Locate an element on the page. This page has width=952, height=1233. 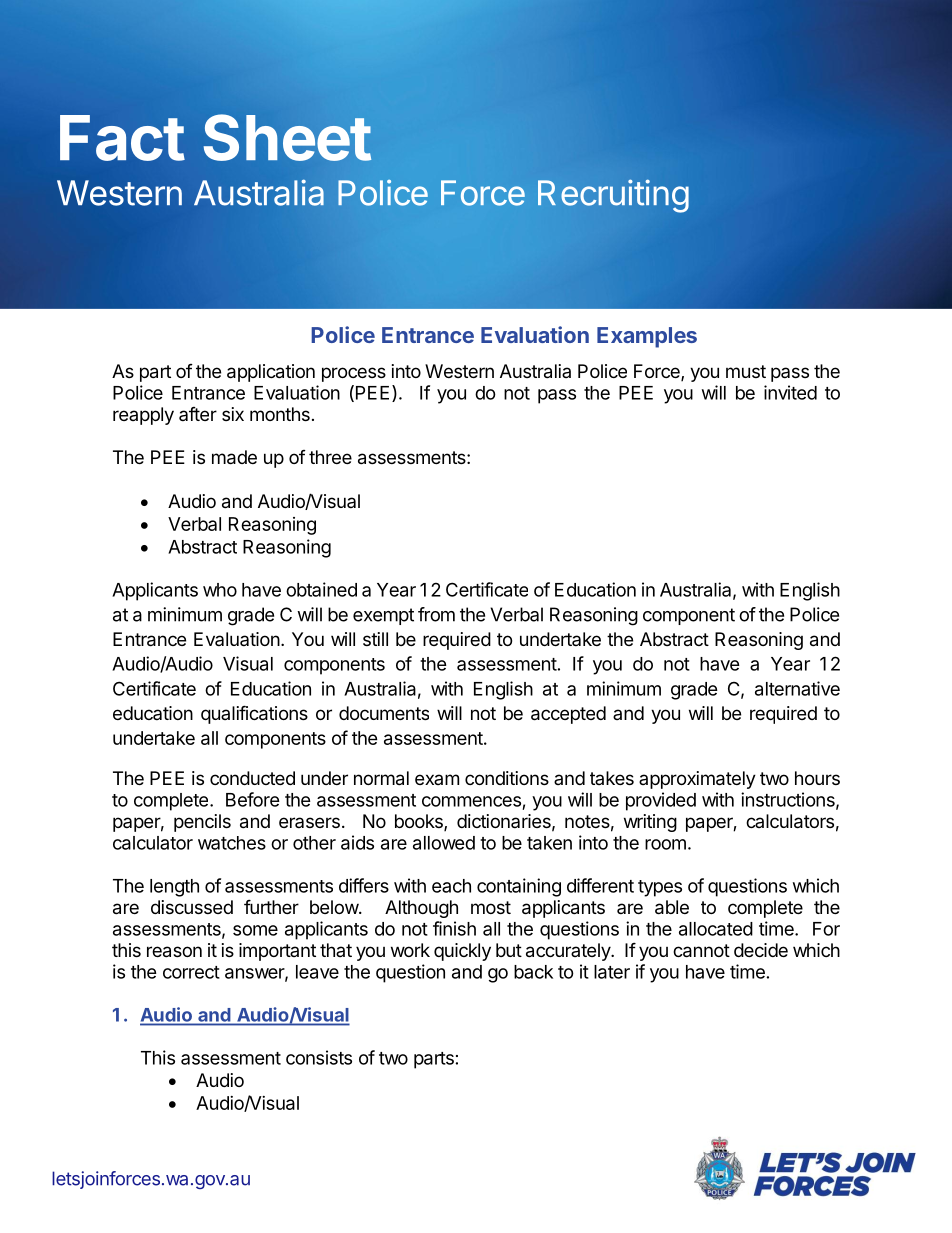
invited is located at coordinates (790, 392).
